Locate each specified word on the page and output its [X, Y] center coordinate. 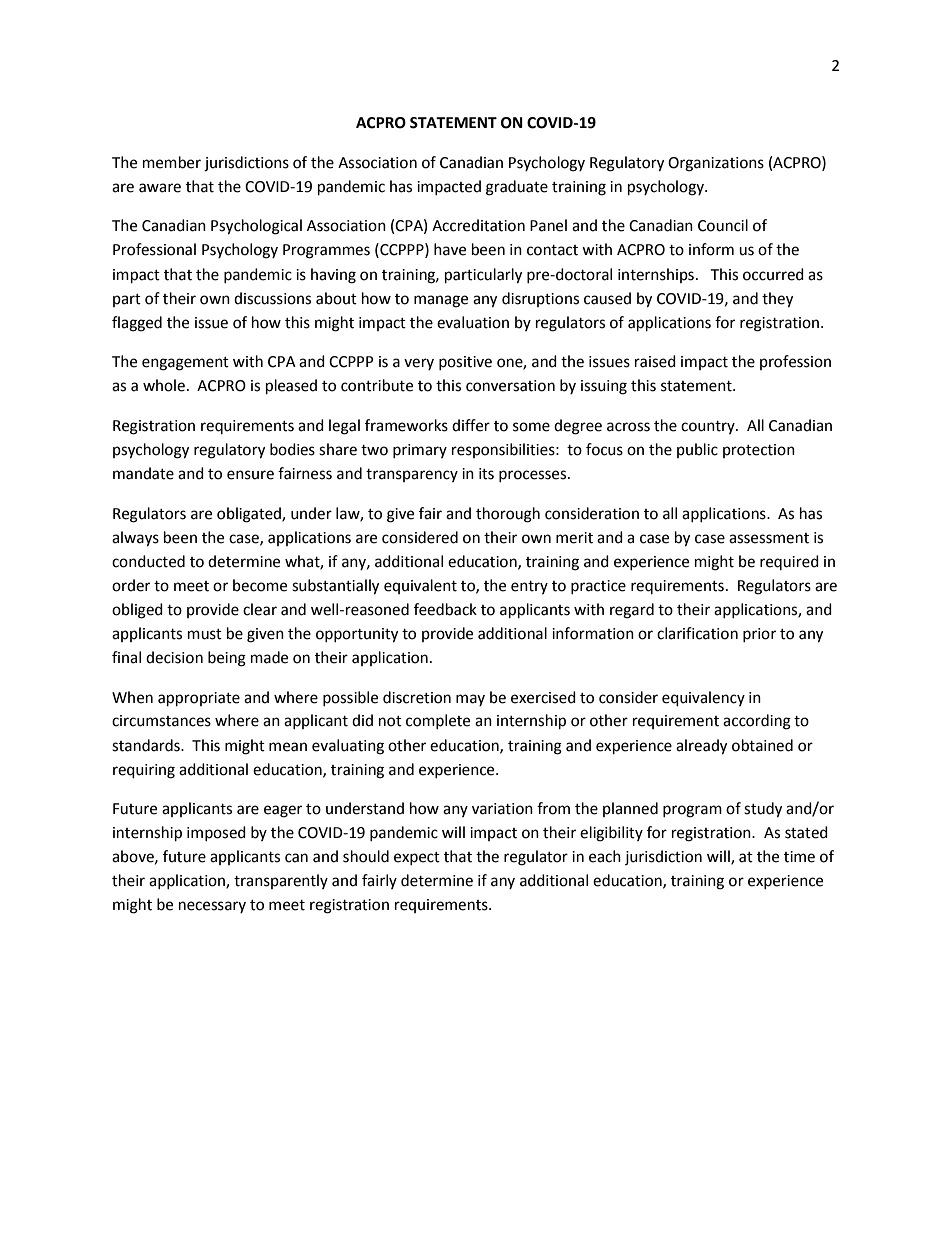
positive [465, 363]
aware [160, 188]
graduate [517, 188]
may [470, 700]
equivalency [703, 699]
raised [655, 361]
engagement [185, 364]
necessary [212, 907]
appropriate [199, 699]
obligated [250, 515]
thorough [508, 515]
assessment [769, 538]
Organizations [716, 164]
